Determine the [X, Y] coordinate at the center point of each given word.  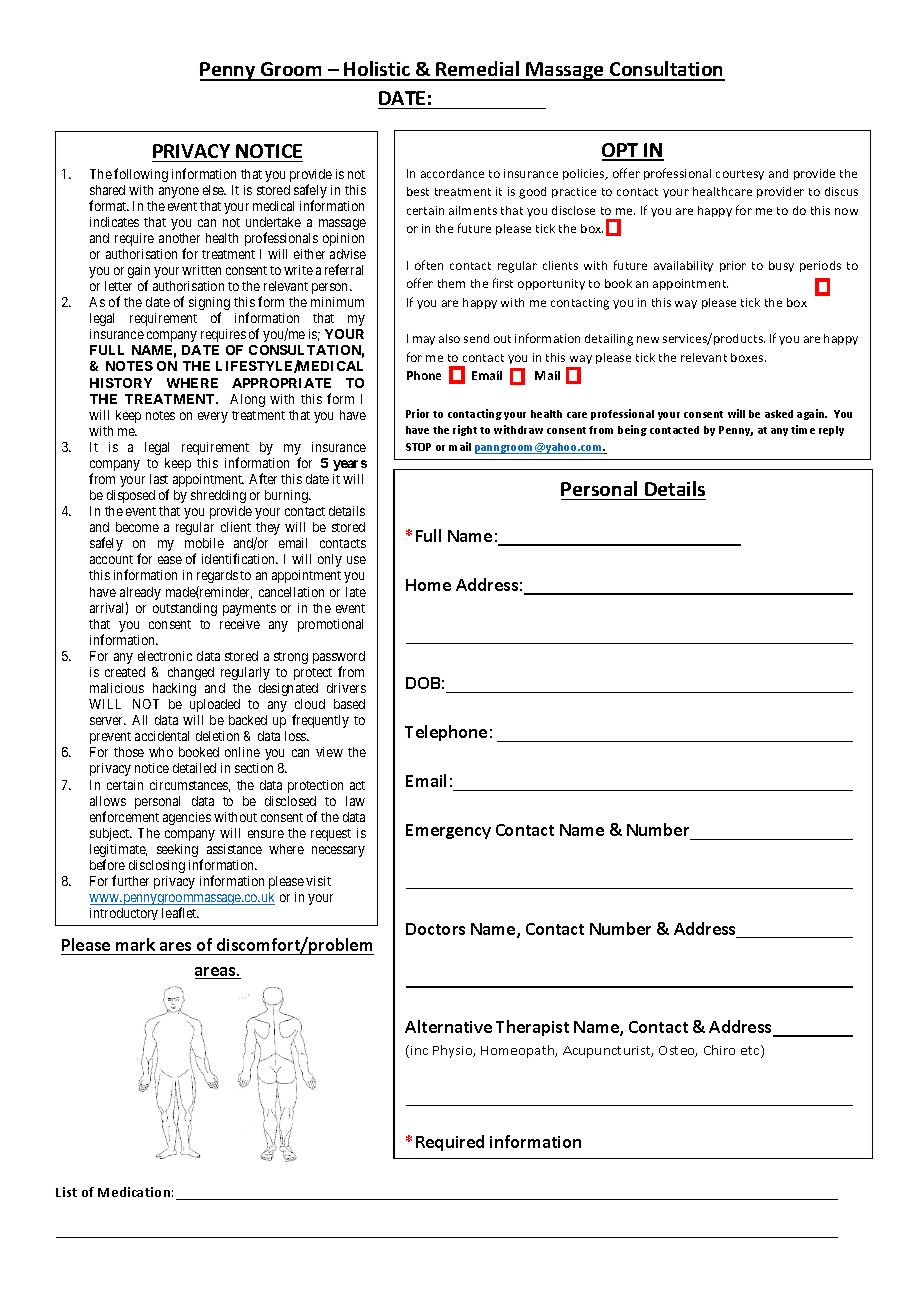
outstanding [185, 609]
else [214, 190]
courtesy [740, 175]
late [356, 592]
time [803, 429]
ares [175, 946]
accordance [452, 173]
